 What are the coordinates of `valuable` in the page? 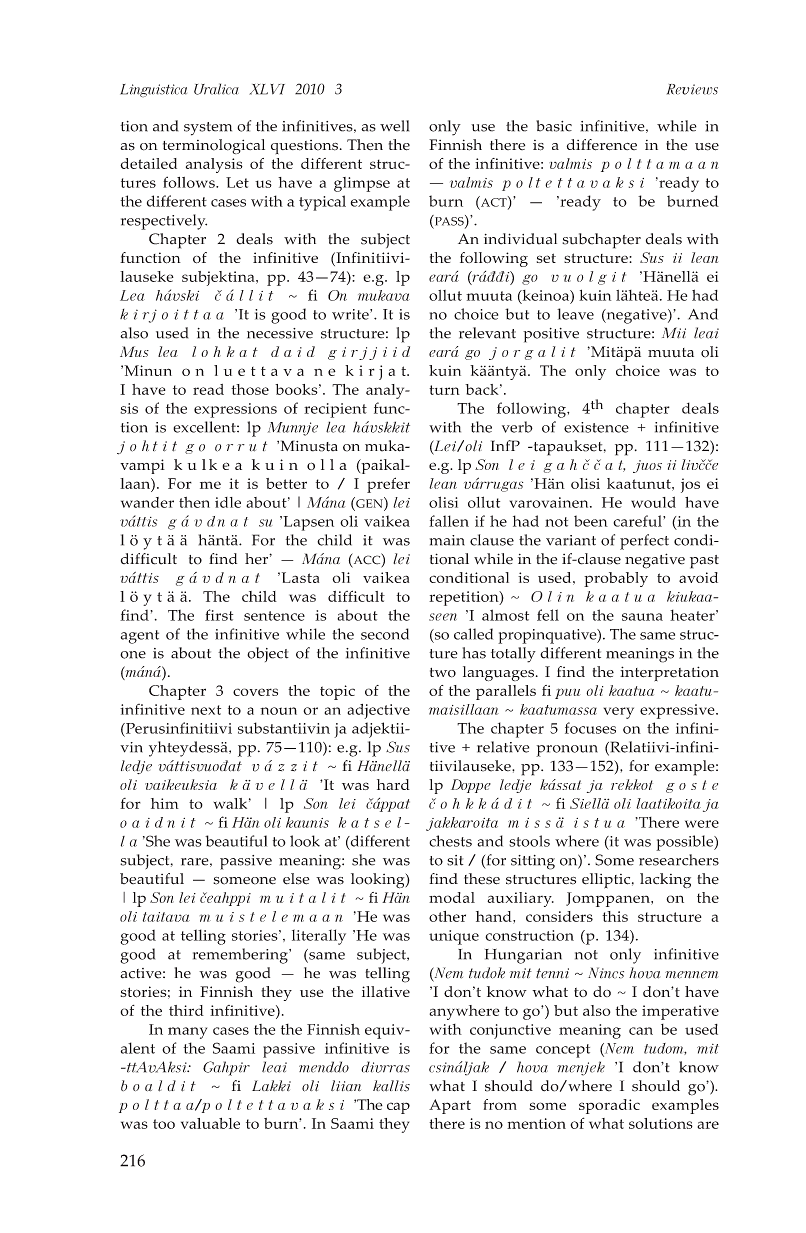 It's located at (210, 1123).
